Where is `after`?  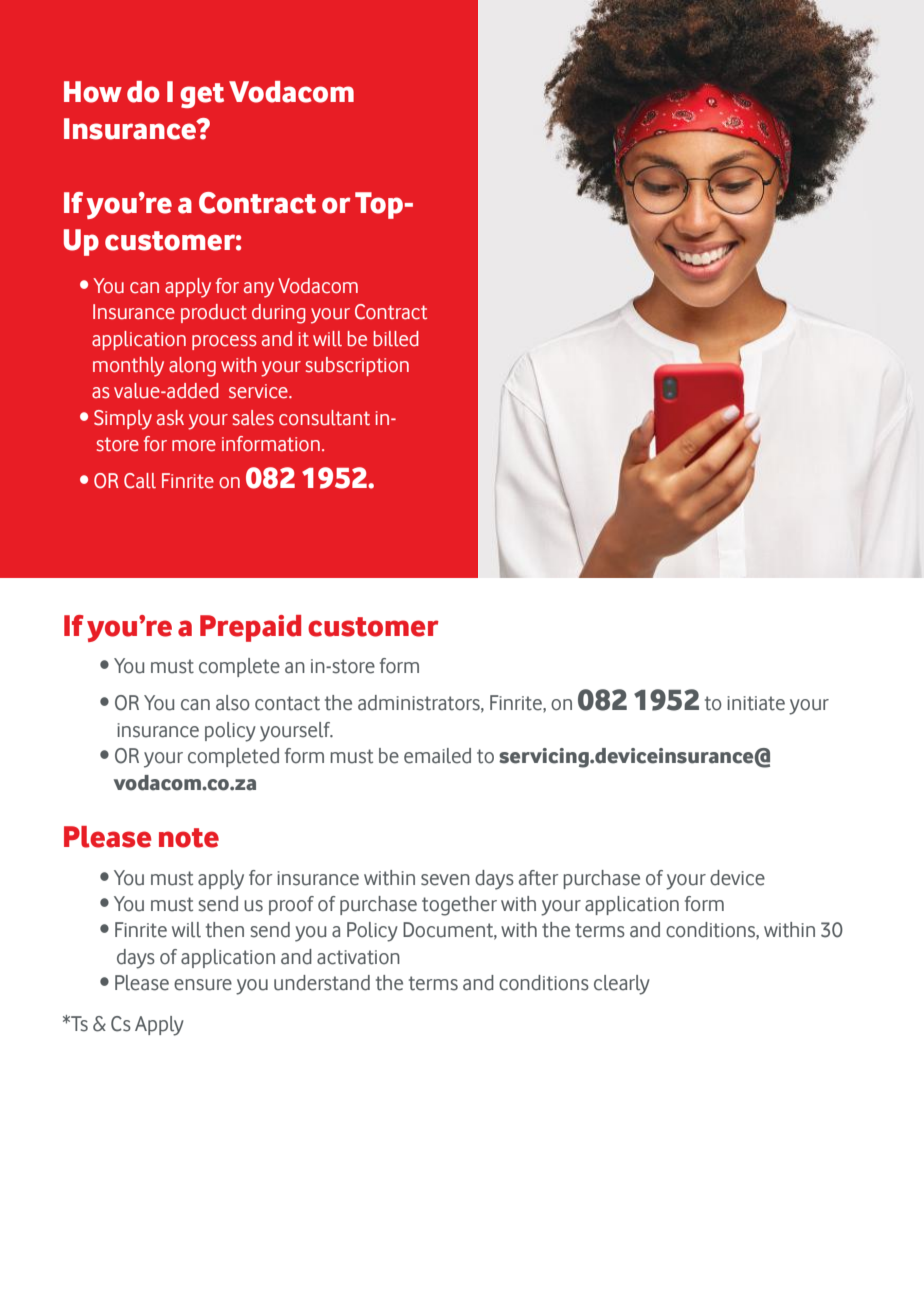 after is located at coordinates (538, 878).
